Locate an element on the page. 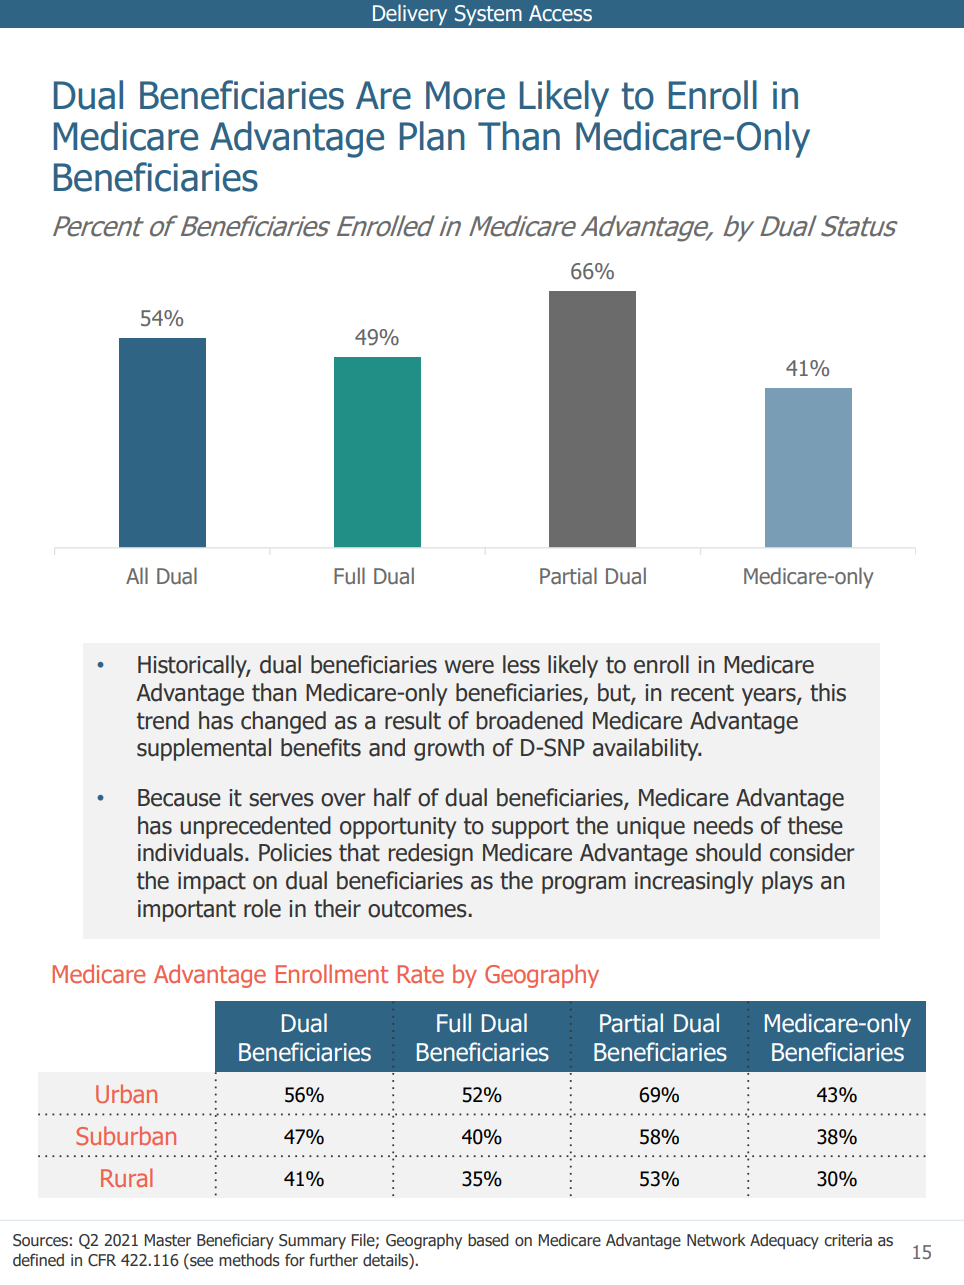 Image resolution: width=964 pixels, height=1285 pixels. based is located at coordinates (488, 1240).
